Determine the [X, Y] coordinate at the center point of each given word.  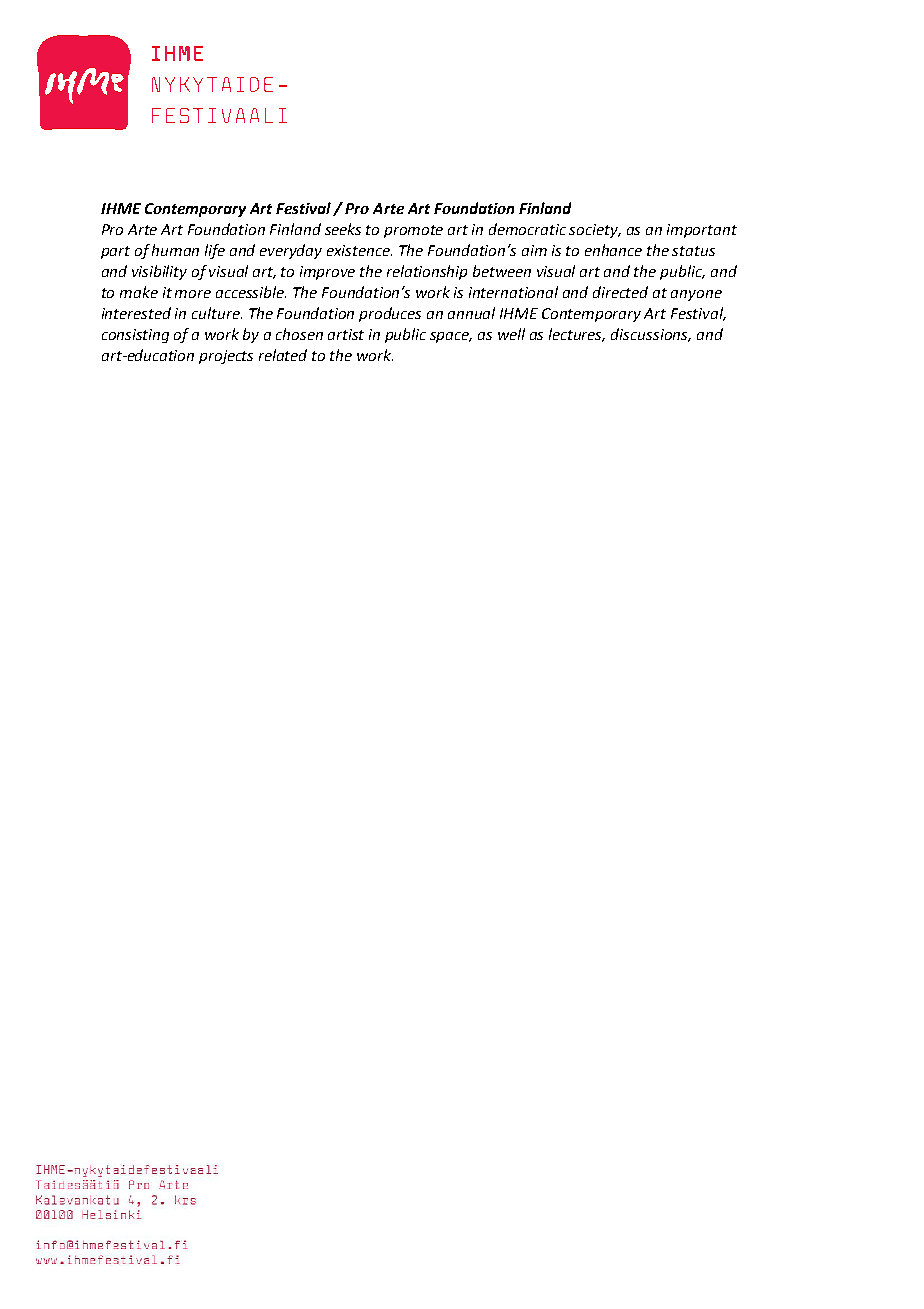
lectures [577, 335]
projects [226, 357]
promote [413, 231]
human [175, 250]
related [283, 355]
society [595, 231]
